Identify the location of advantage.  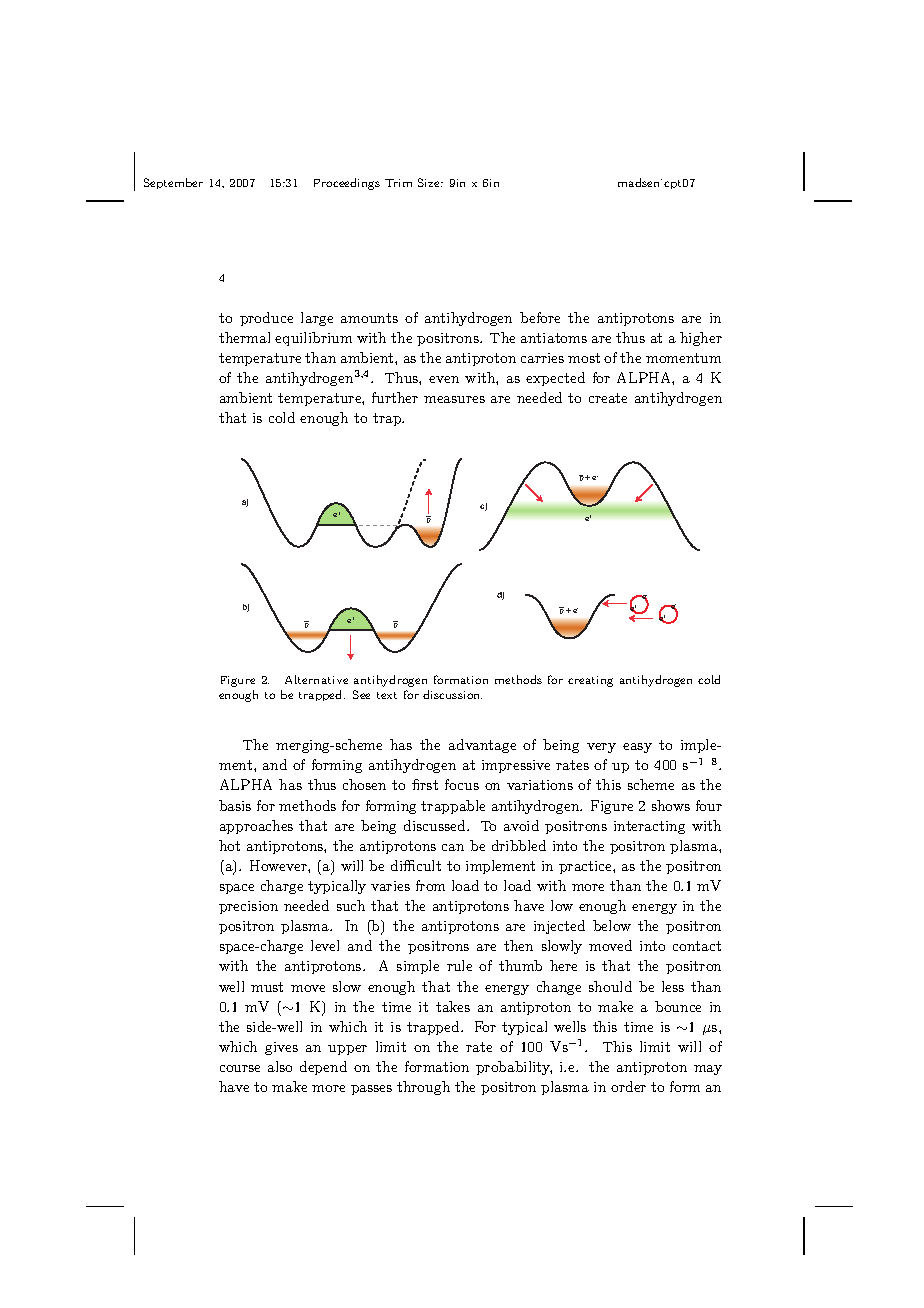
(482, 746).
